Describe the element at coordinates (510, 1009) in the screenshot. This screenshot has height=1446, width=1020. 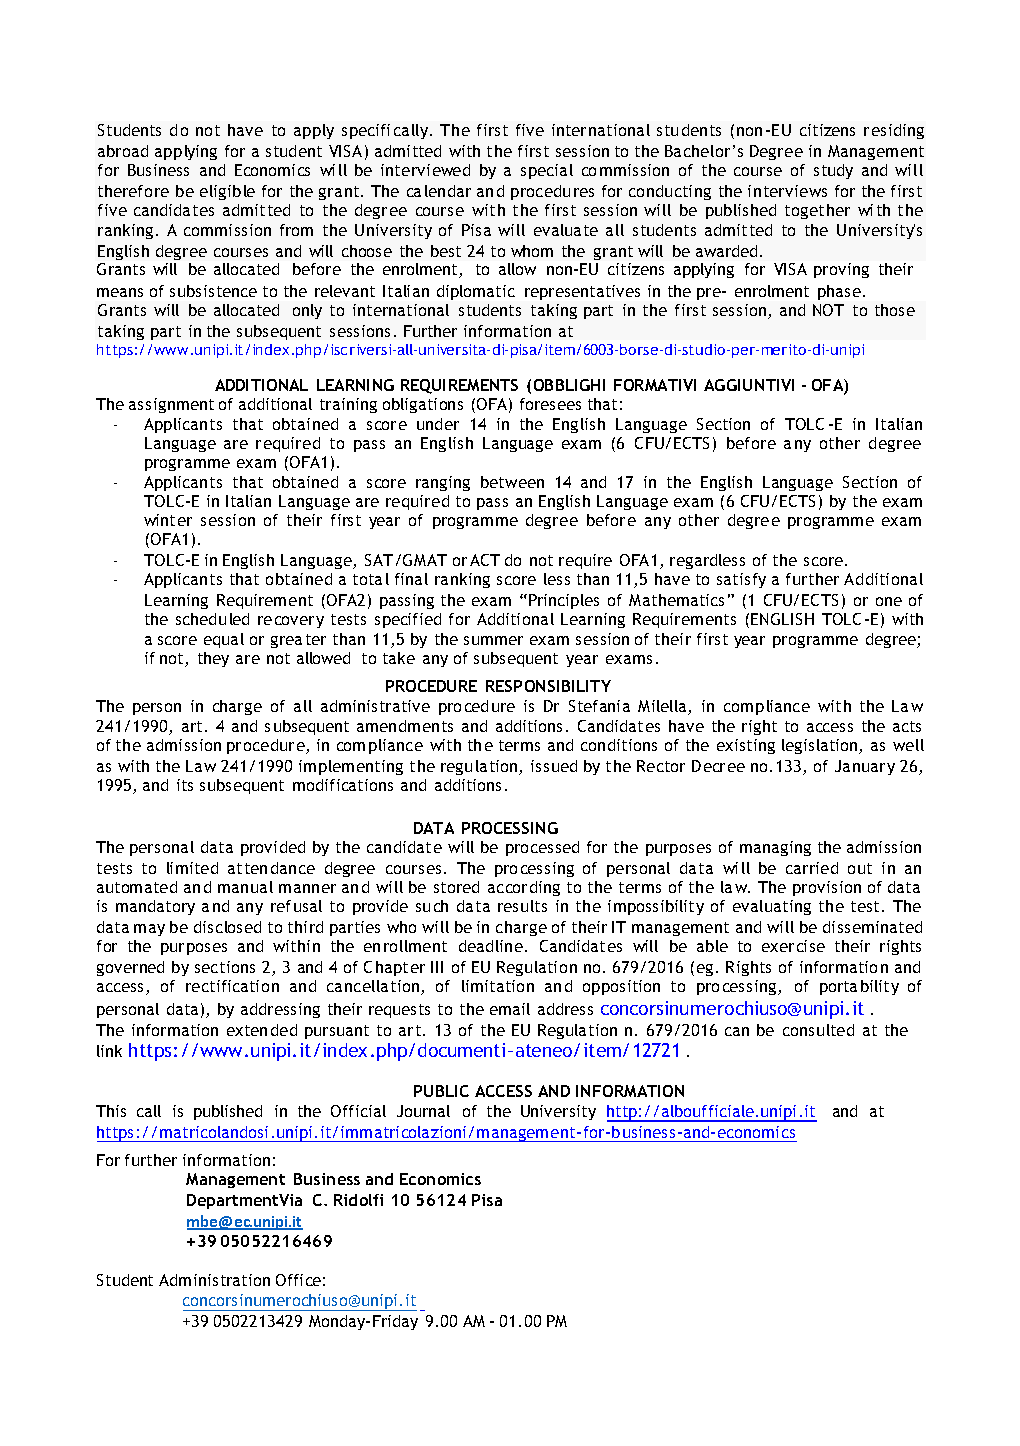
I see `email` at that location.
